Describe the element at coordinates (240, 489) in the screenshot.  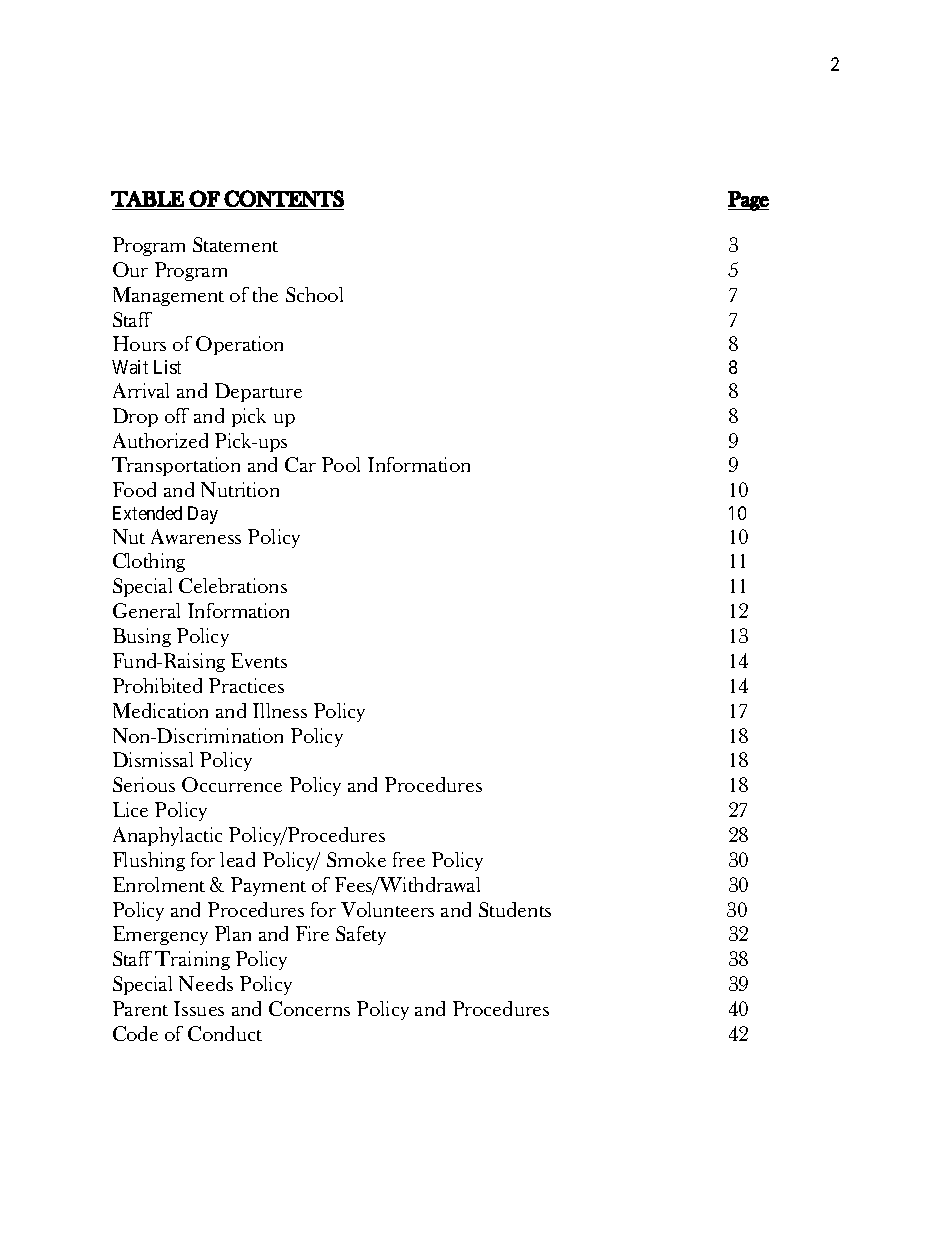
I see `Nutrition` at that location.
